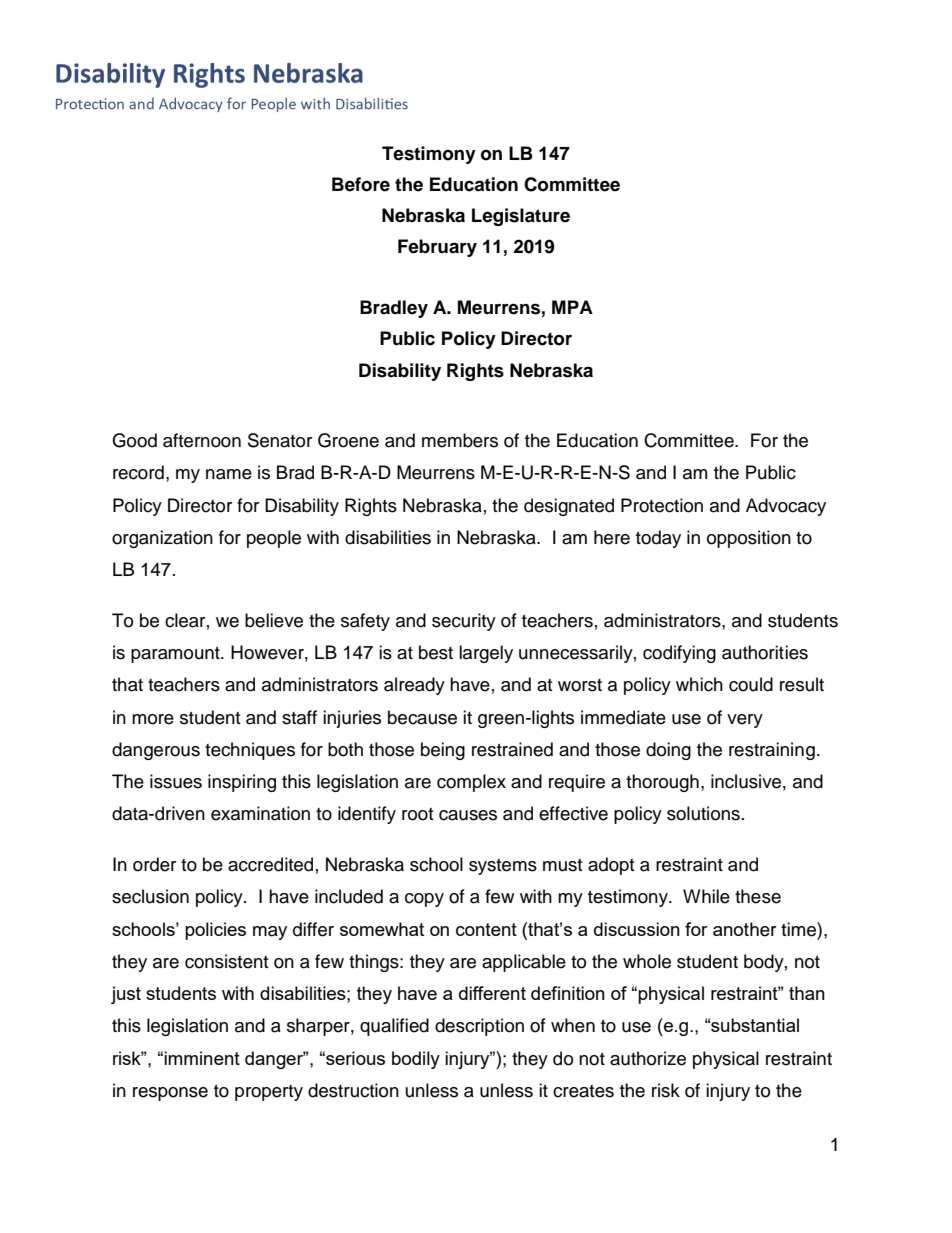  What do you see at coordinates (521, 217) in the screenshot?
I see `Legislature` at bounding box center [521, 217].
